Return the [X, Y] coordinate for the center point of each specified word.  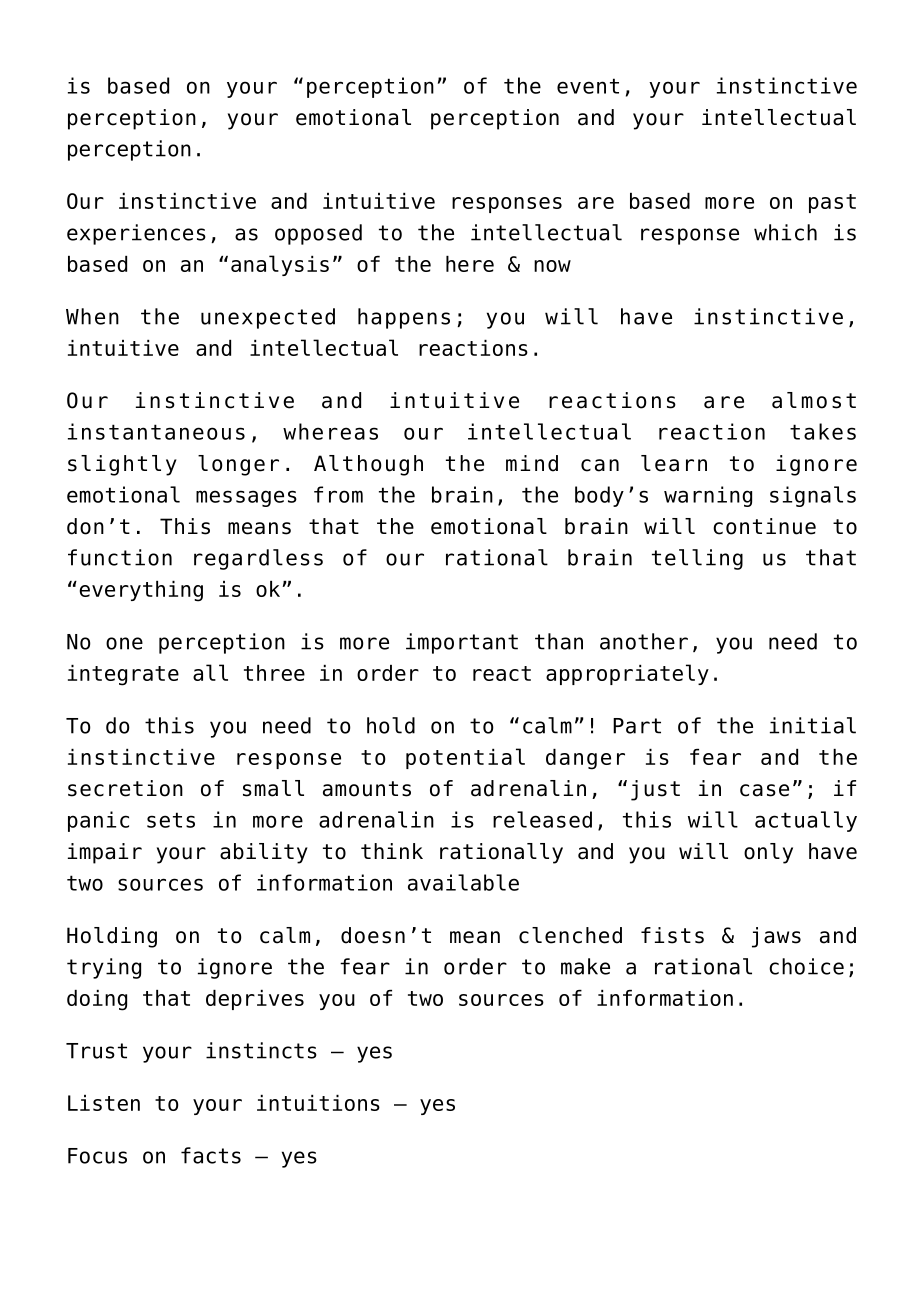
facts [211, 1155]
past [832, 203]
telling [697, 559]
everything [141, 591]
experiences [136, 234]
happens [404, 318]
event [588, 86]
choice [806, 966]
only [768, 853]
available [463, 882]
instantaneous [156, 431]
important [462, 643]
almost [814, 400]
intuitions [318, 1103]
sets [171, 820]
